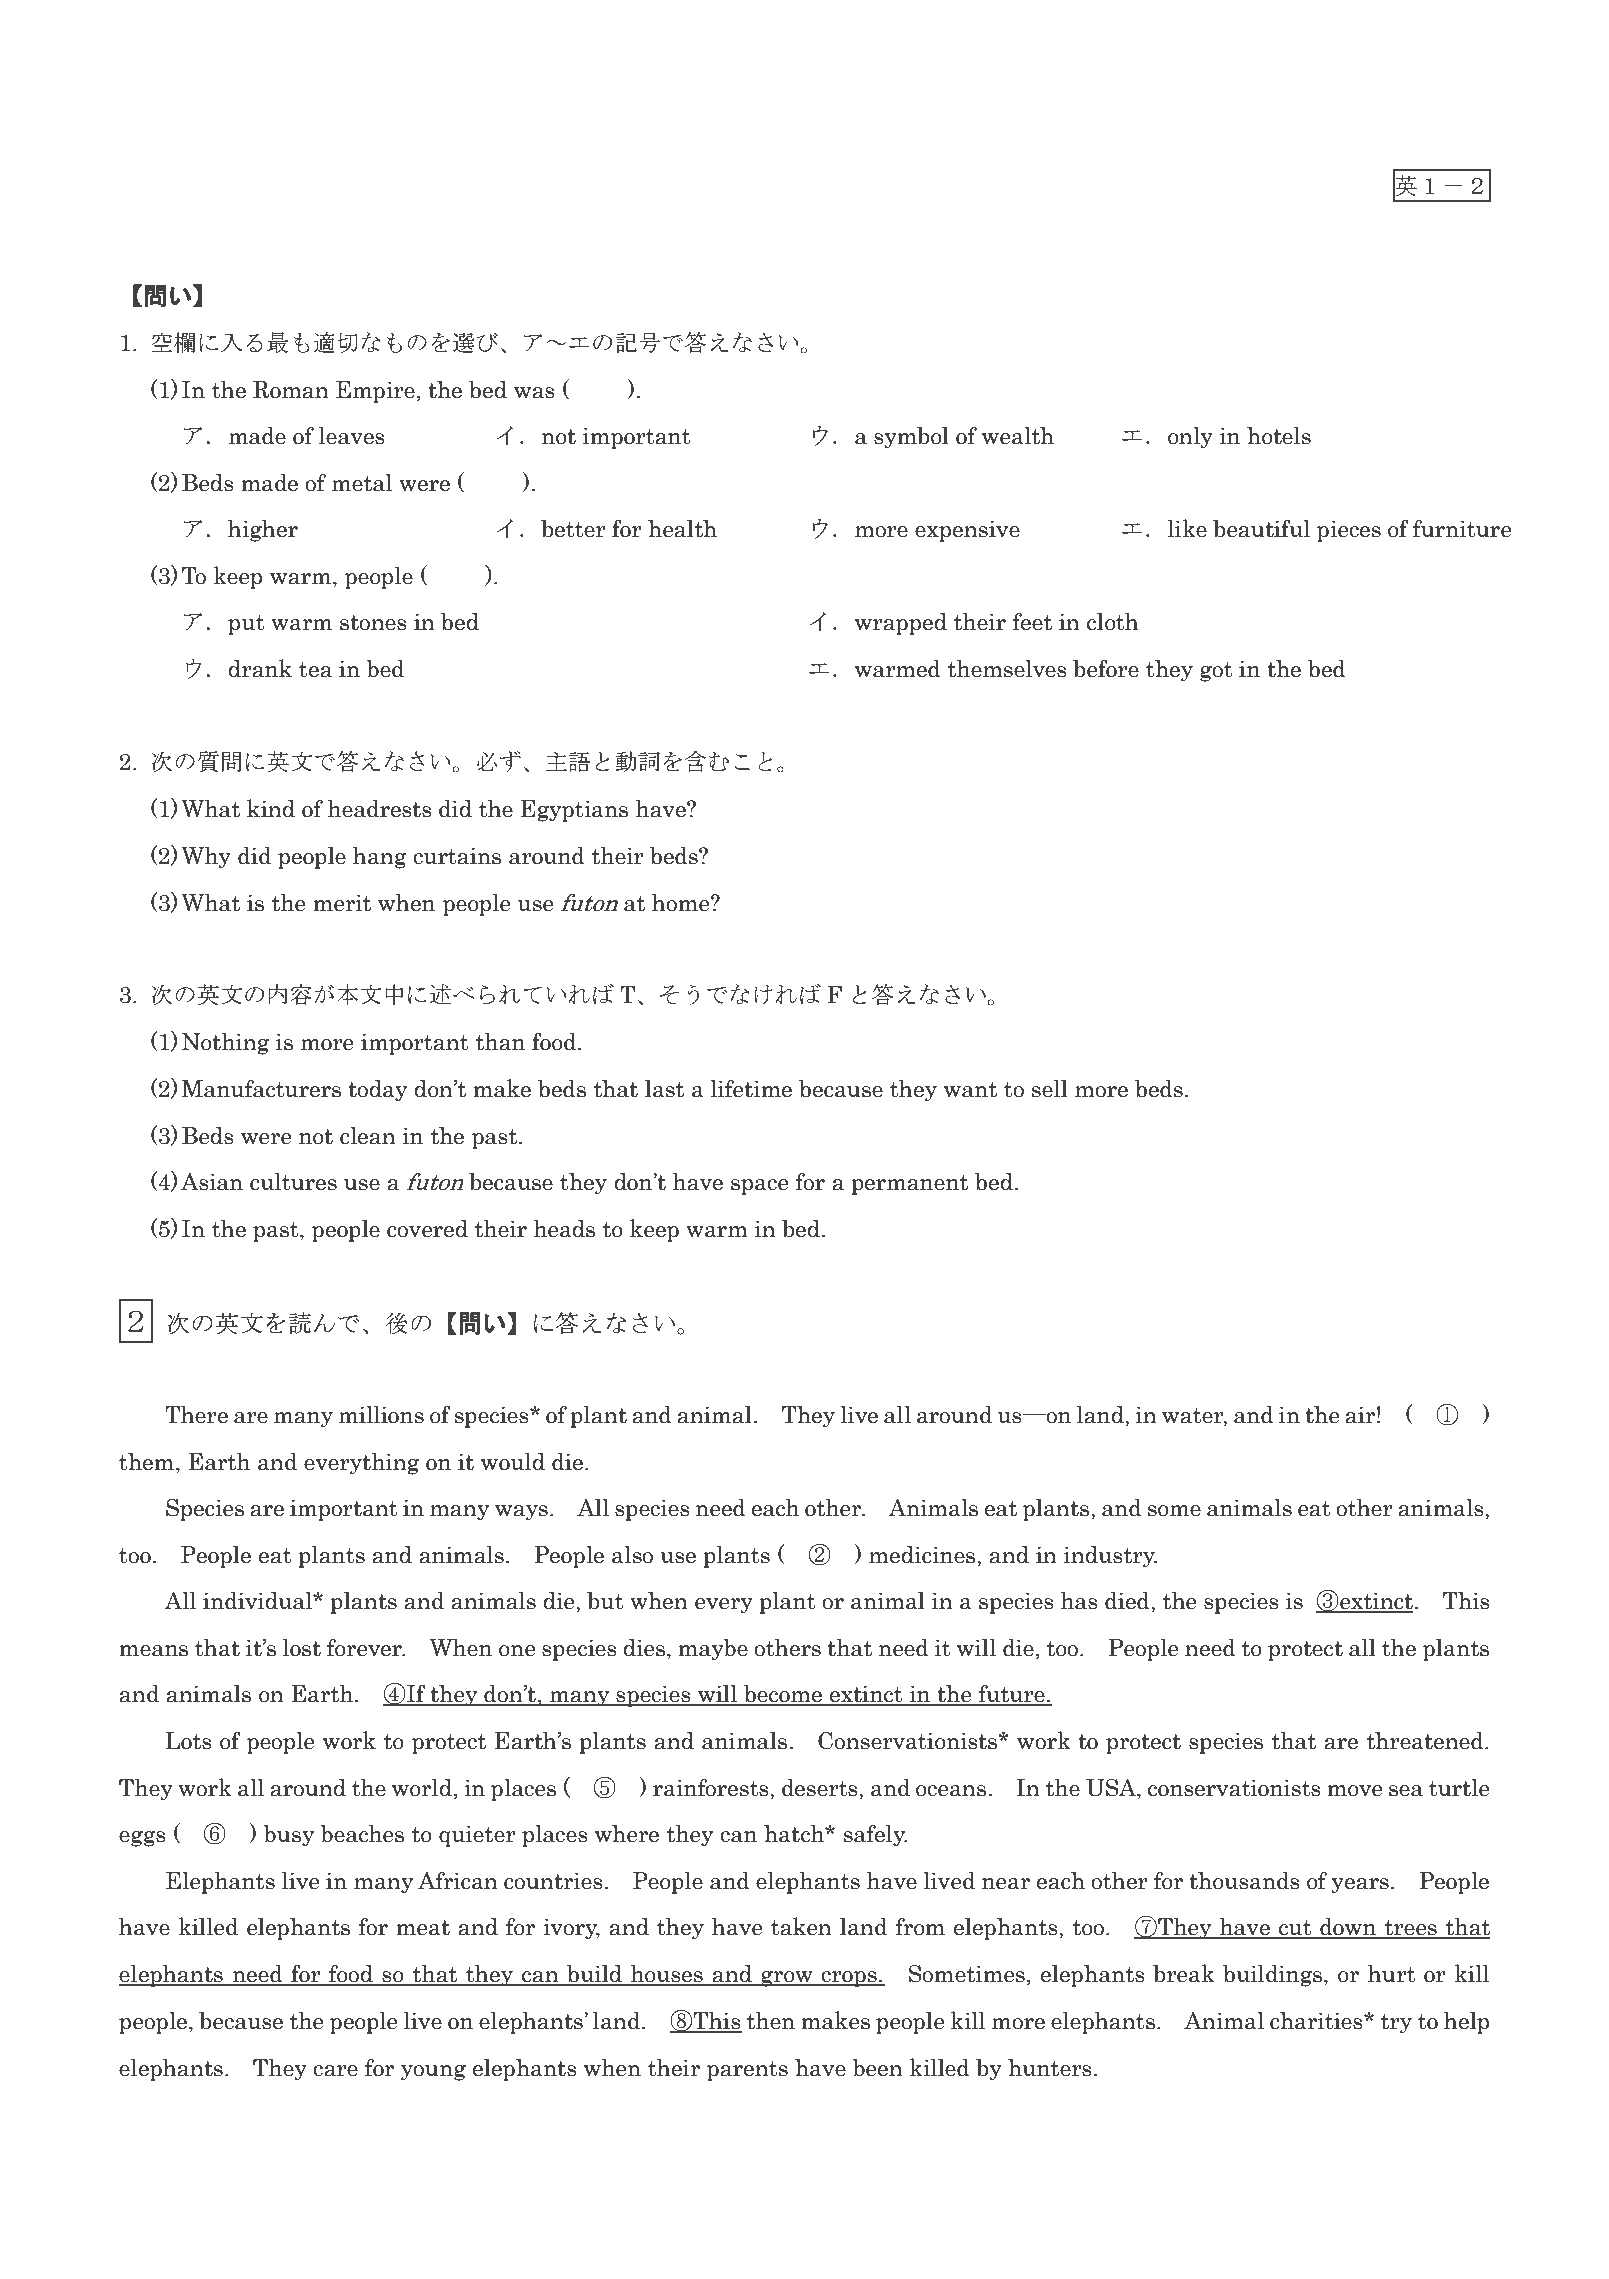  Describe the element at coordinates (1216, 672) in the page. I see `got` at that location.
